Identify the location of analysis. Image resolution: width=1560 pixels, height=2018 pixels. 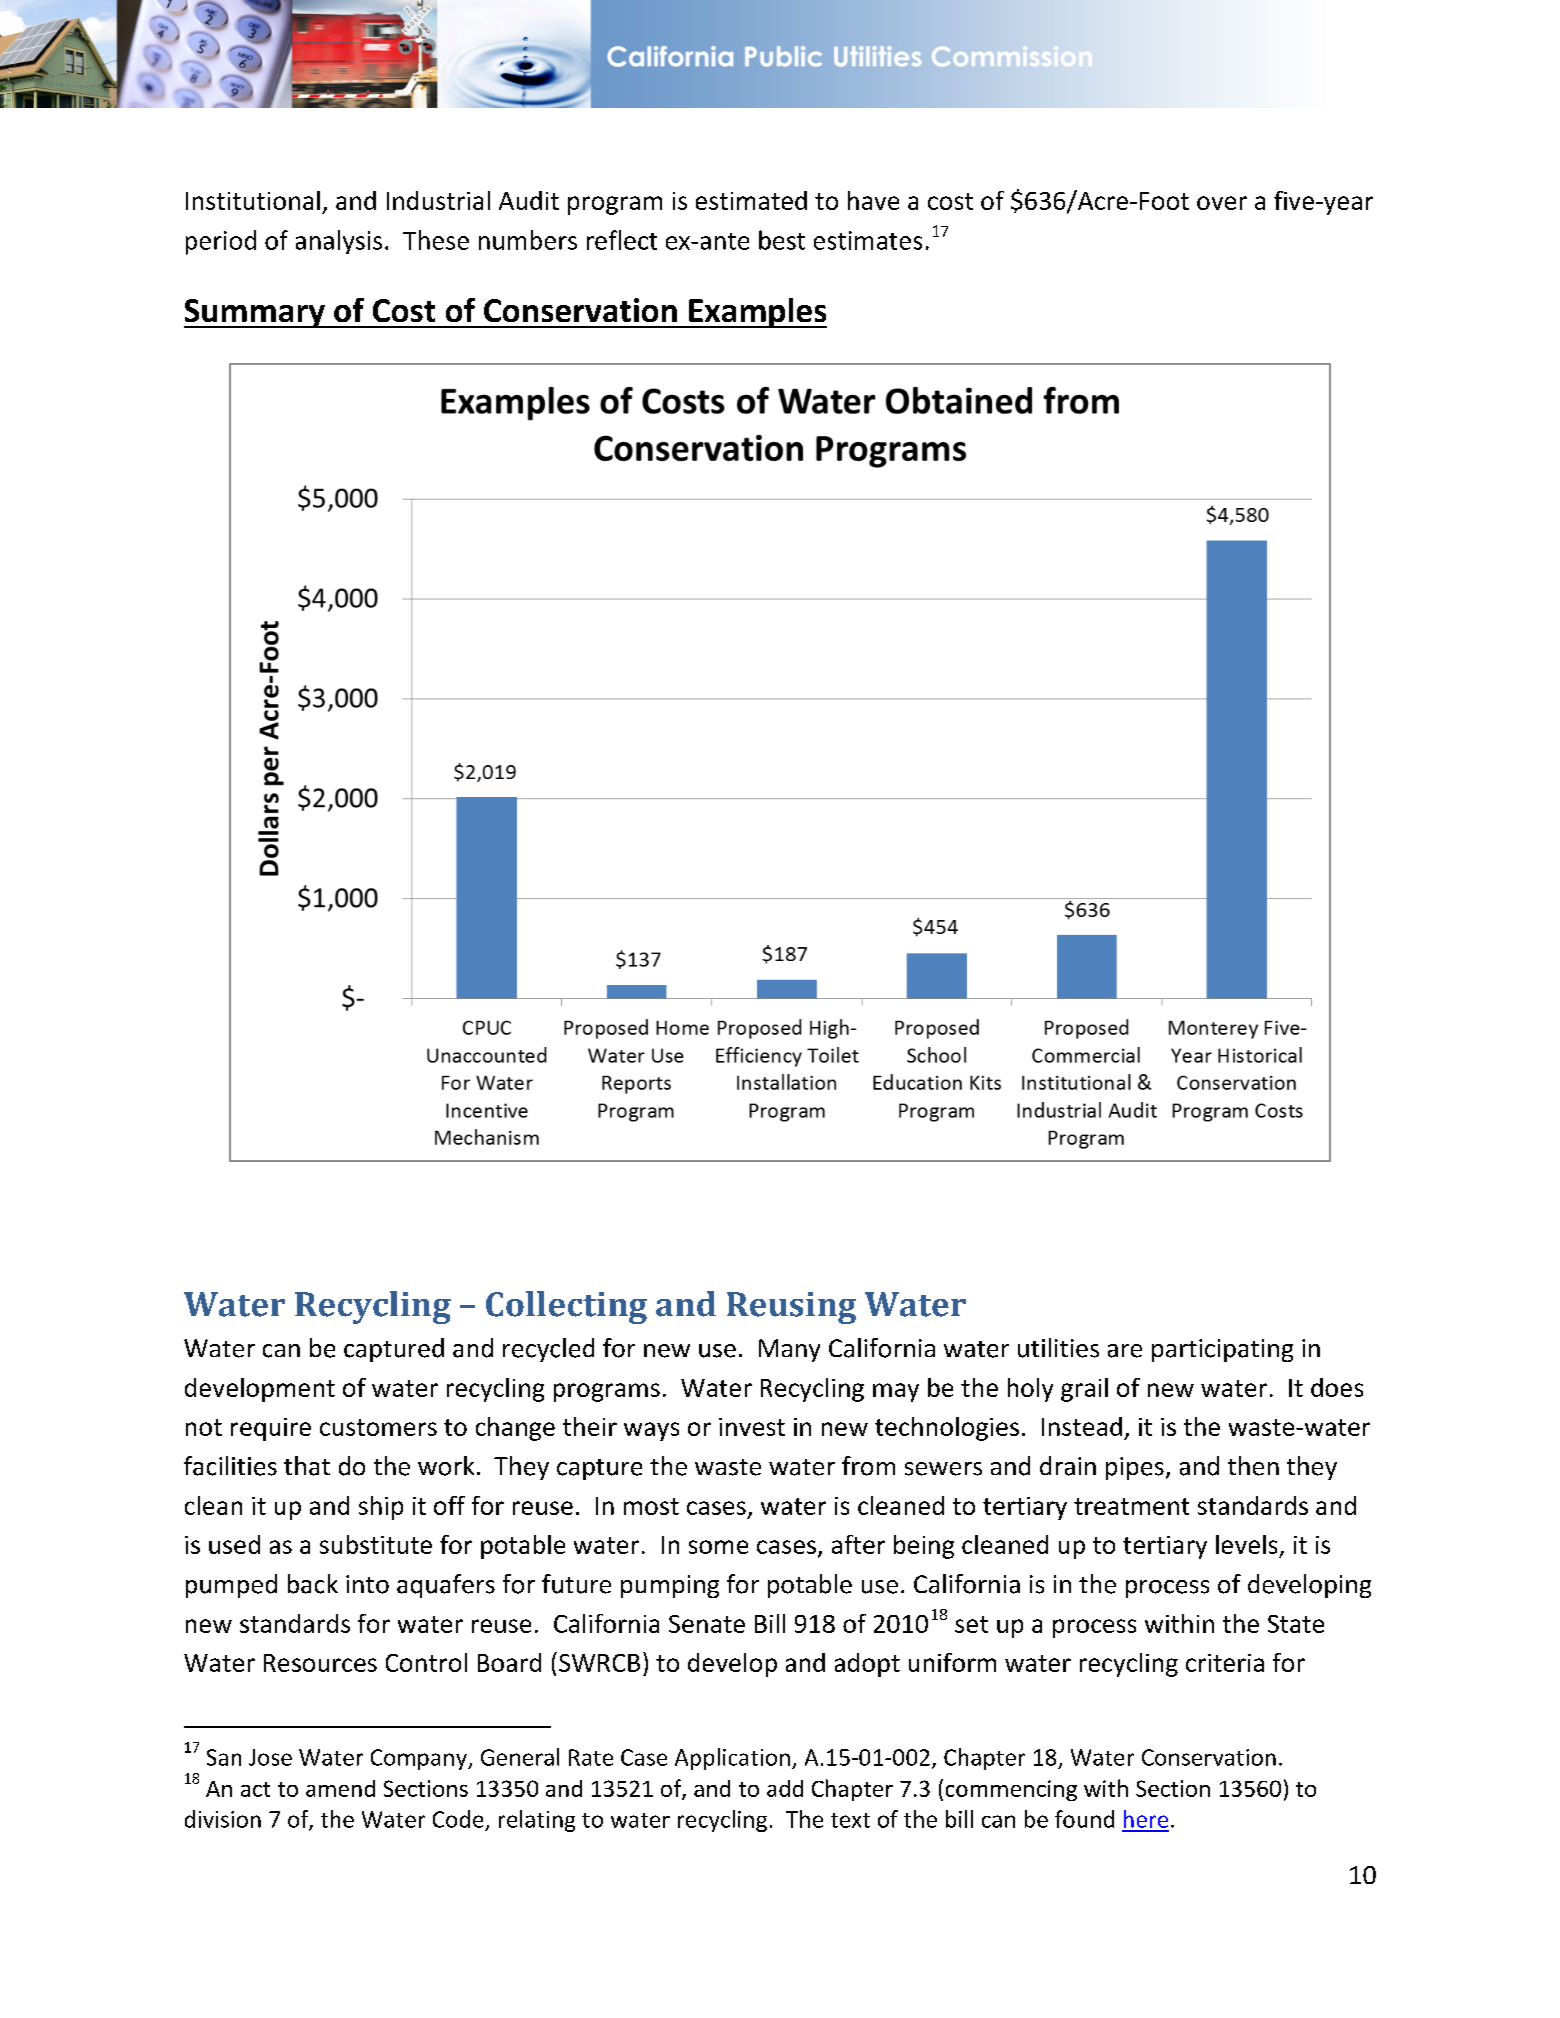
(339, 242).
